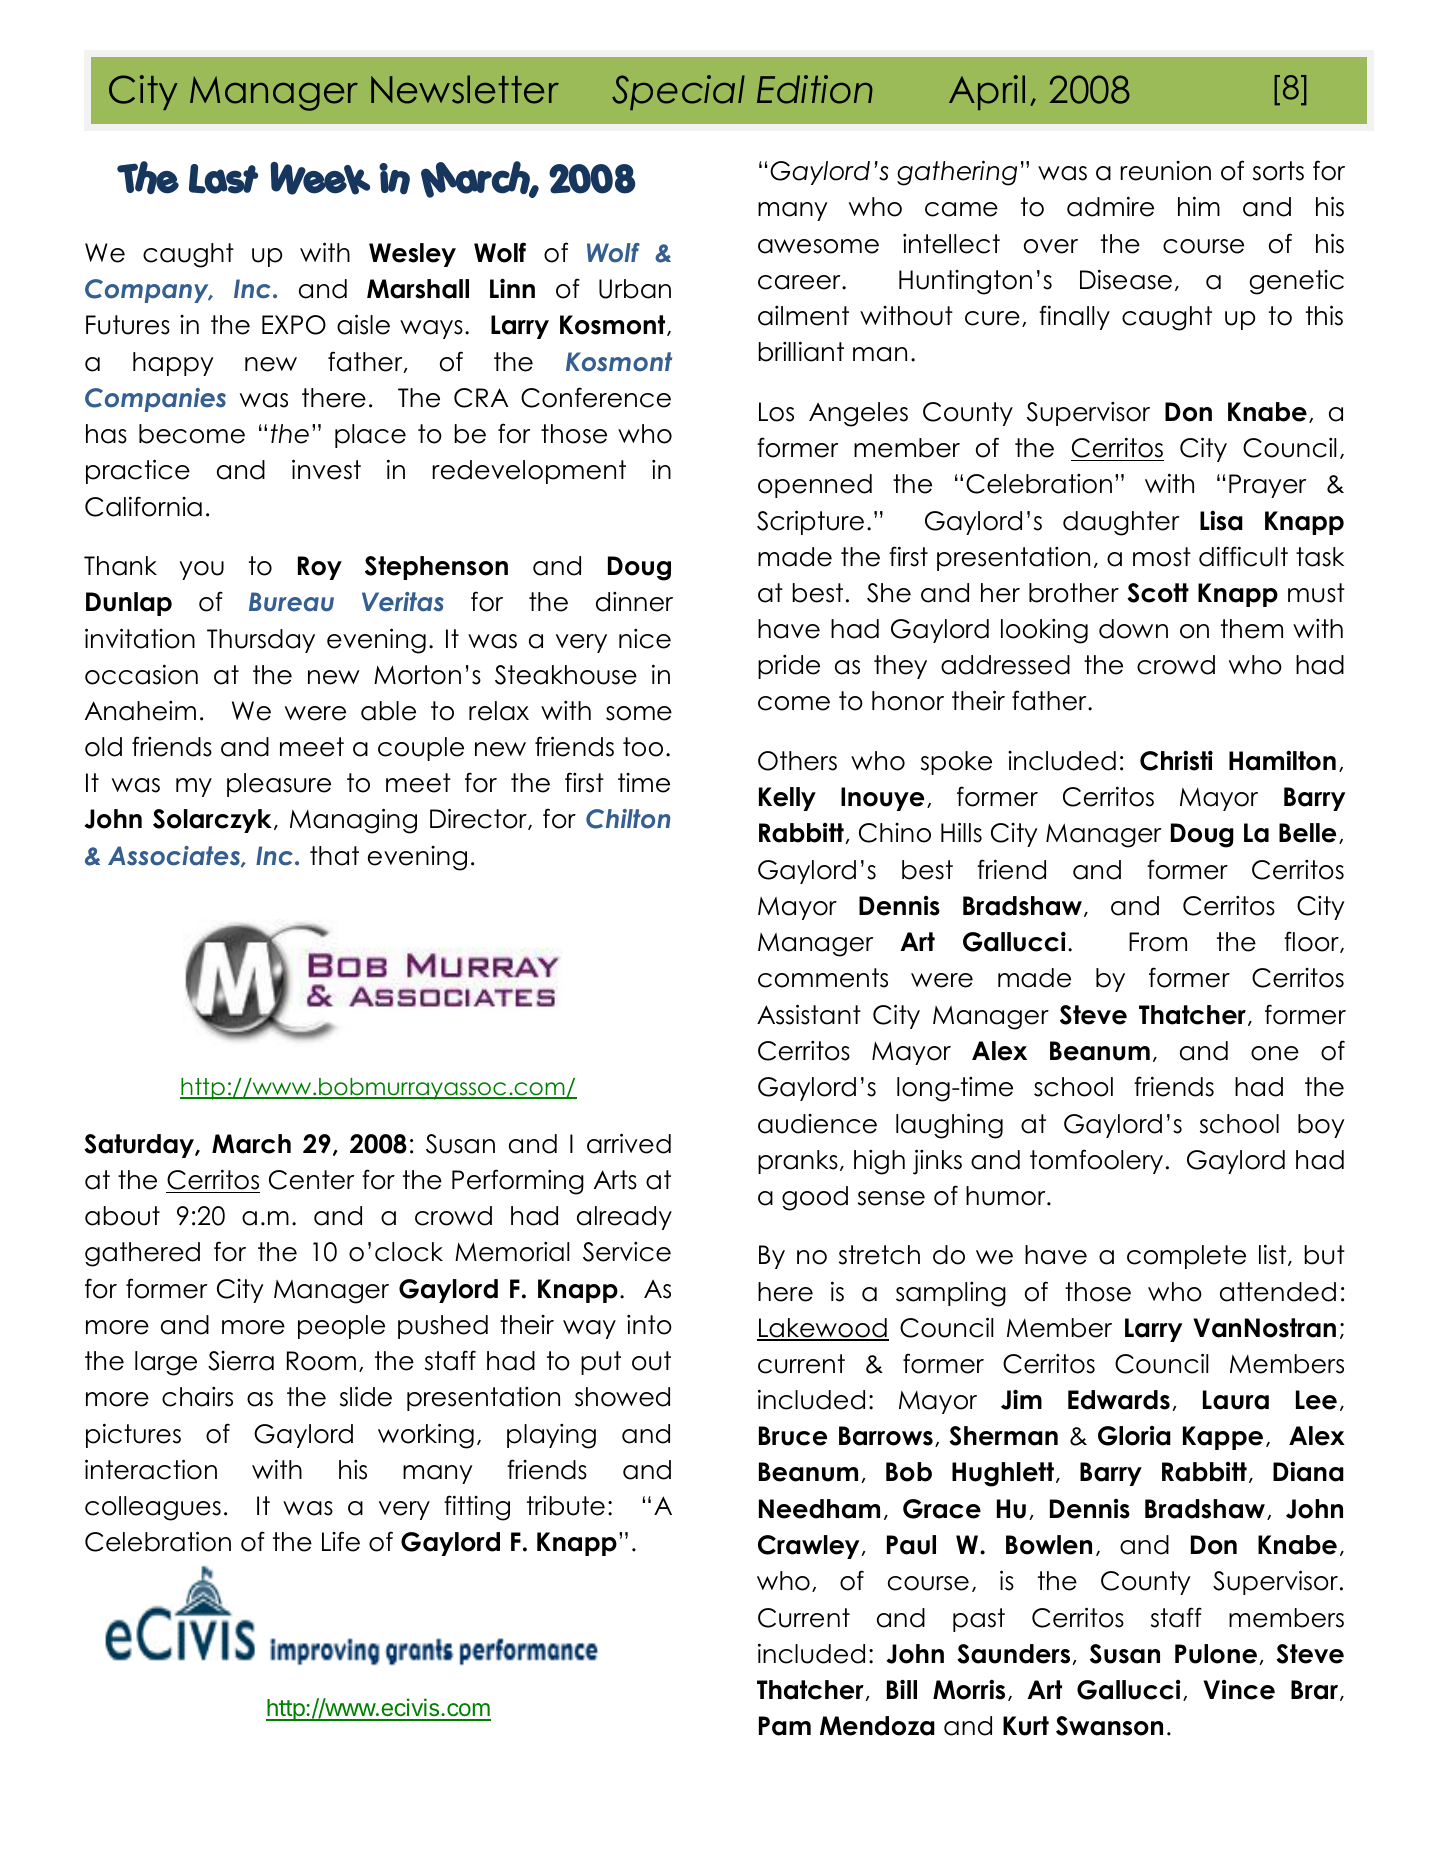 This screenshot has width=1429, height=1849. I want to click on Life, so click(341, 1541).
